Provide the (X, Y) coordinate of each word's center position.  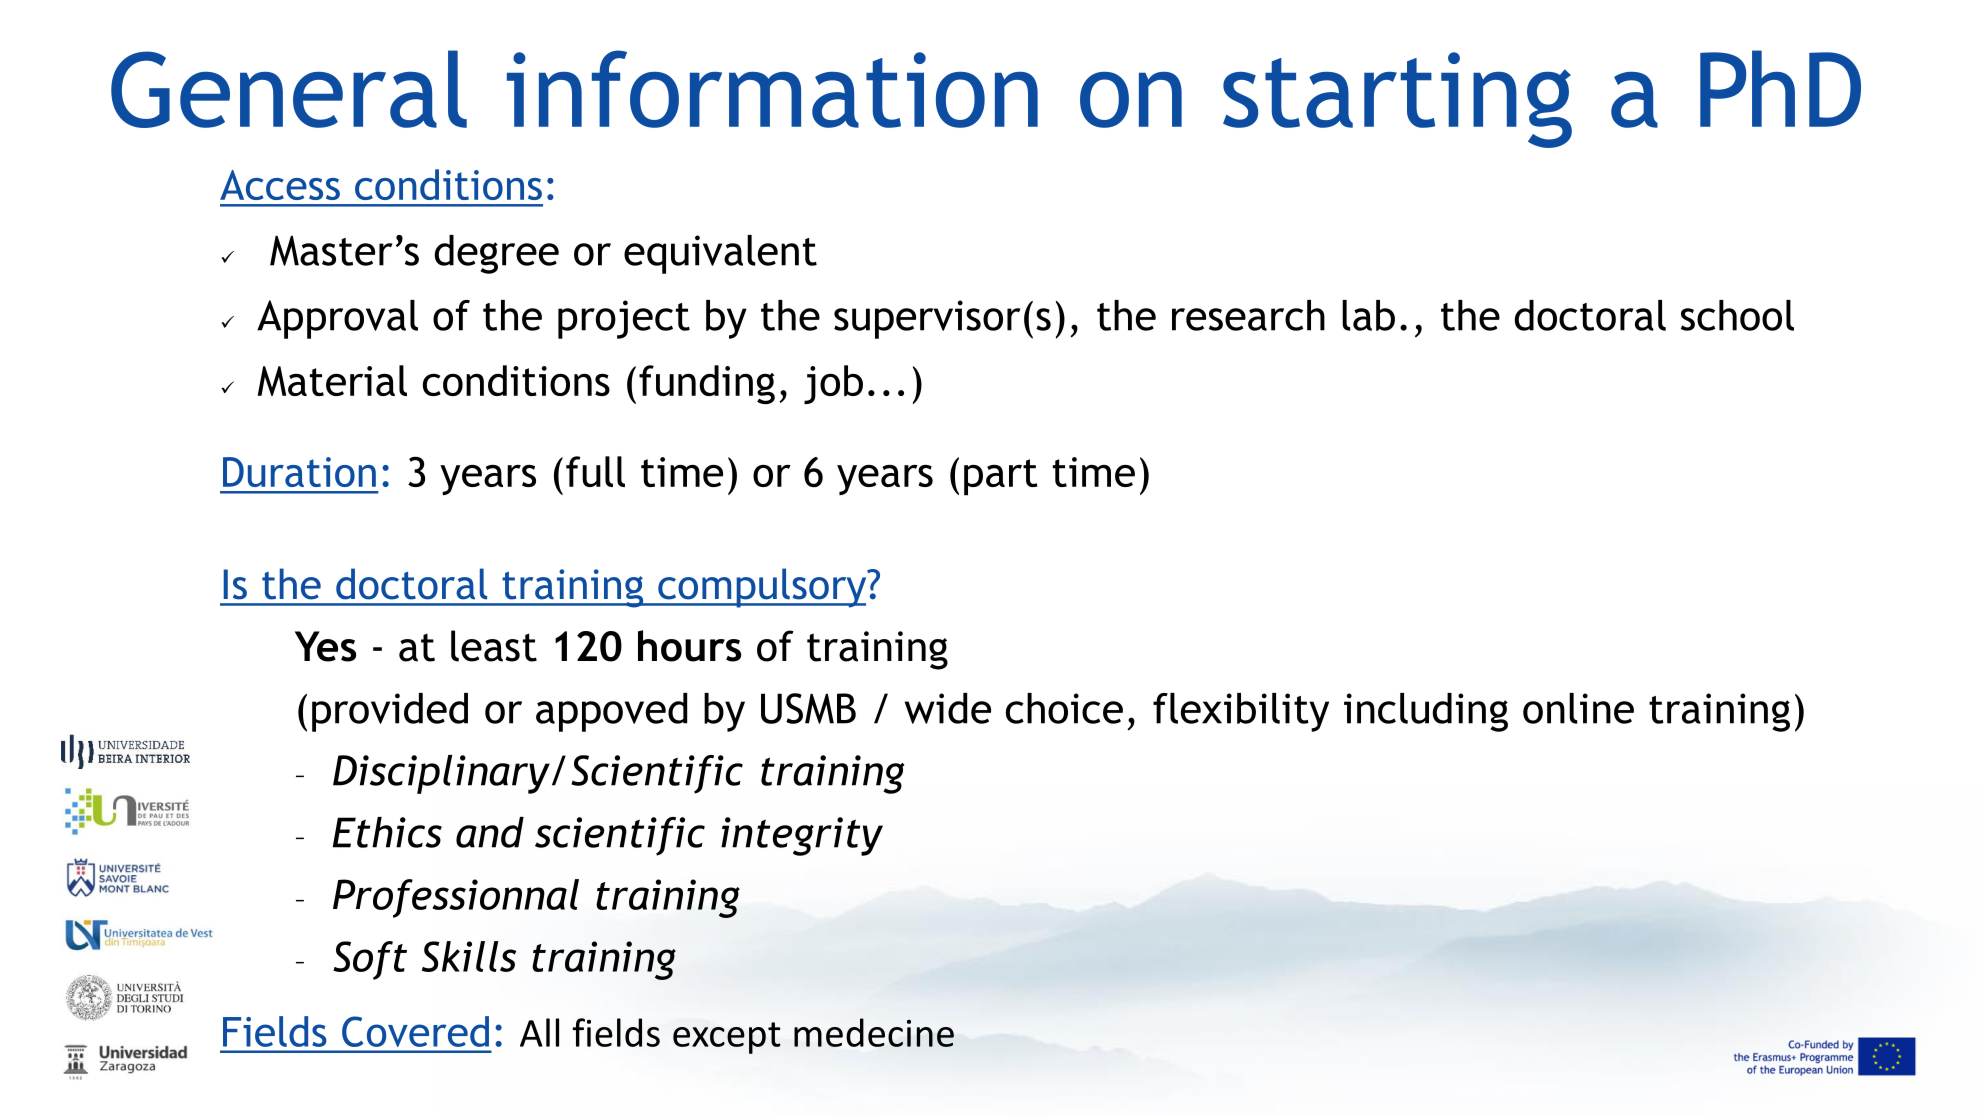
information (772, 89)
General (289, 89)
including (1426, 712)
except (727, 1038)
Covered (415, 1031)
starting (1397, 100)
